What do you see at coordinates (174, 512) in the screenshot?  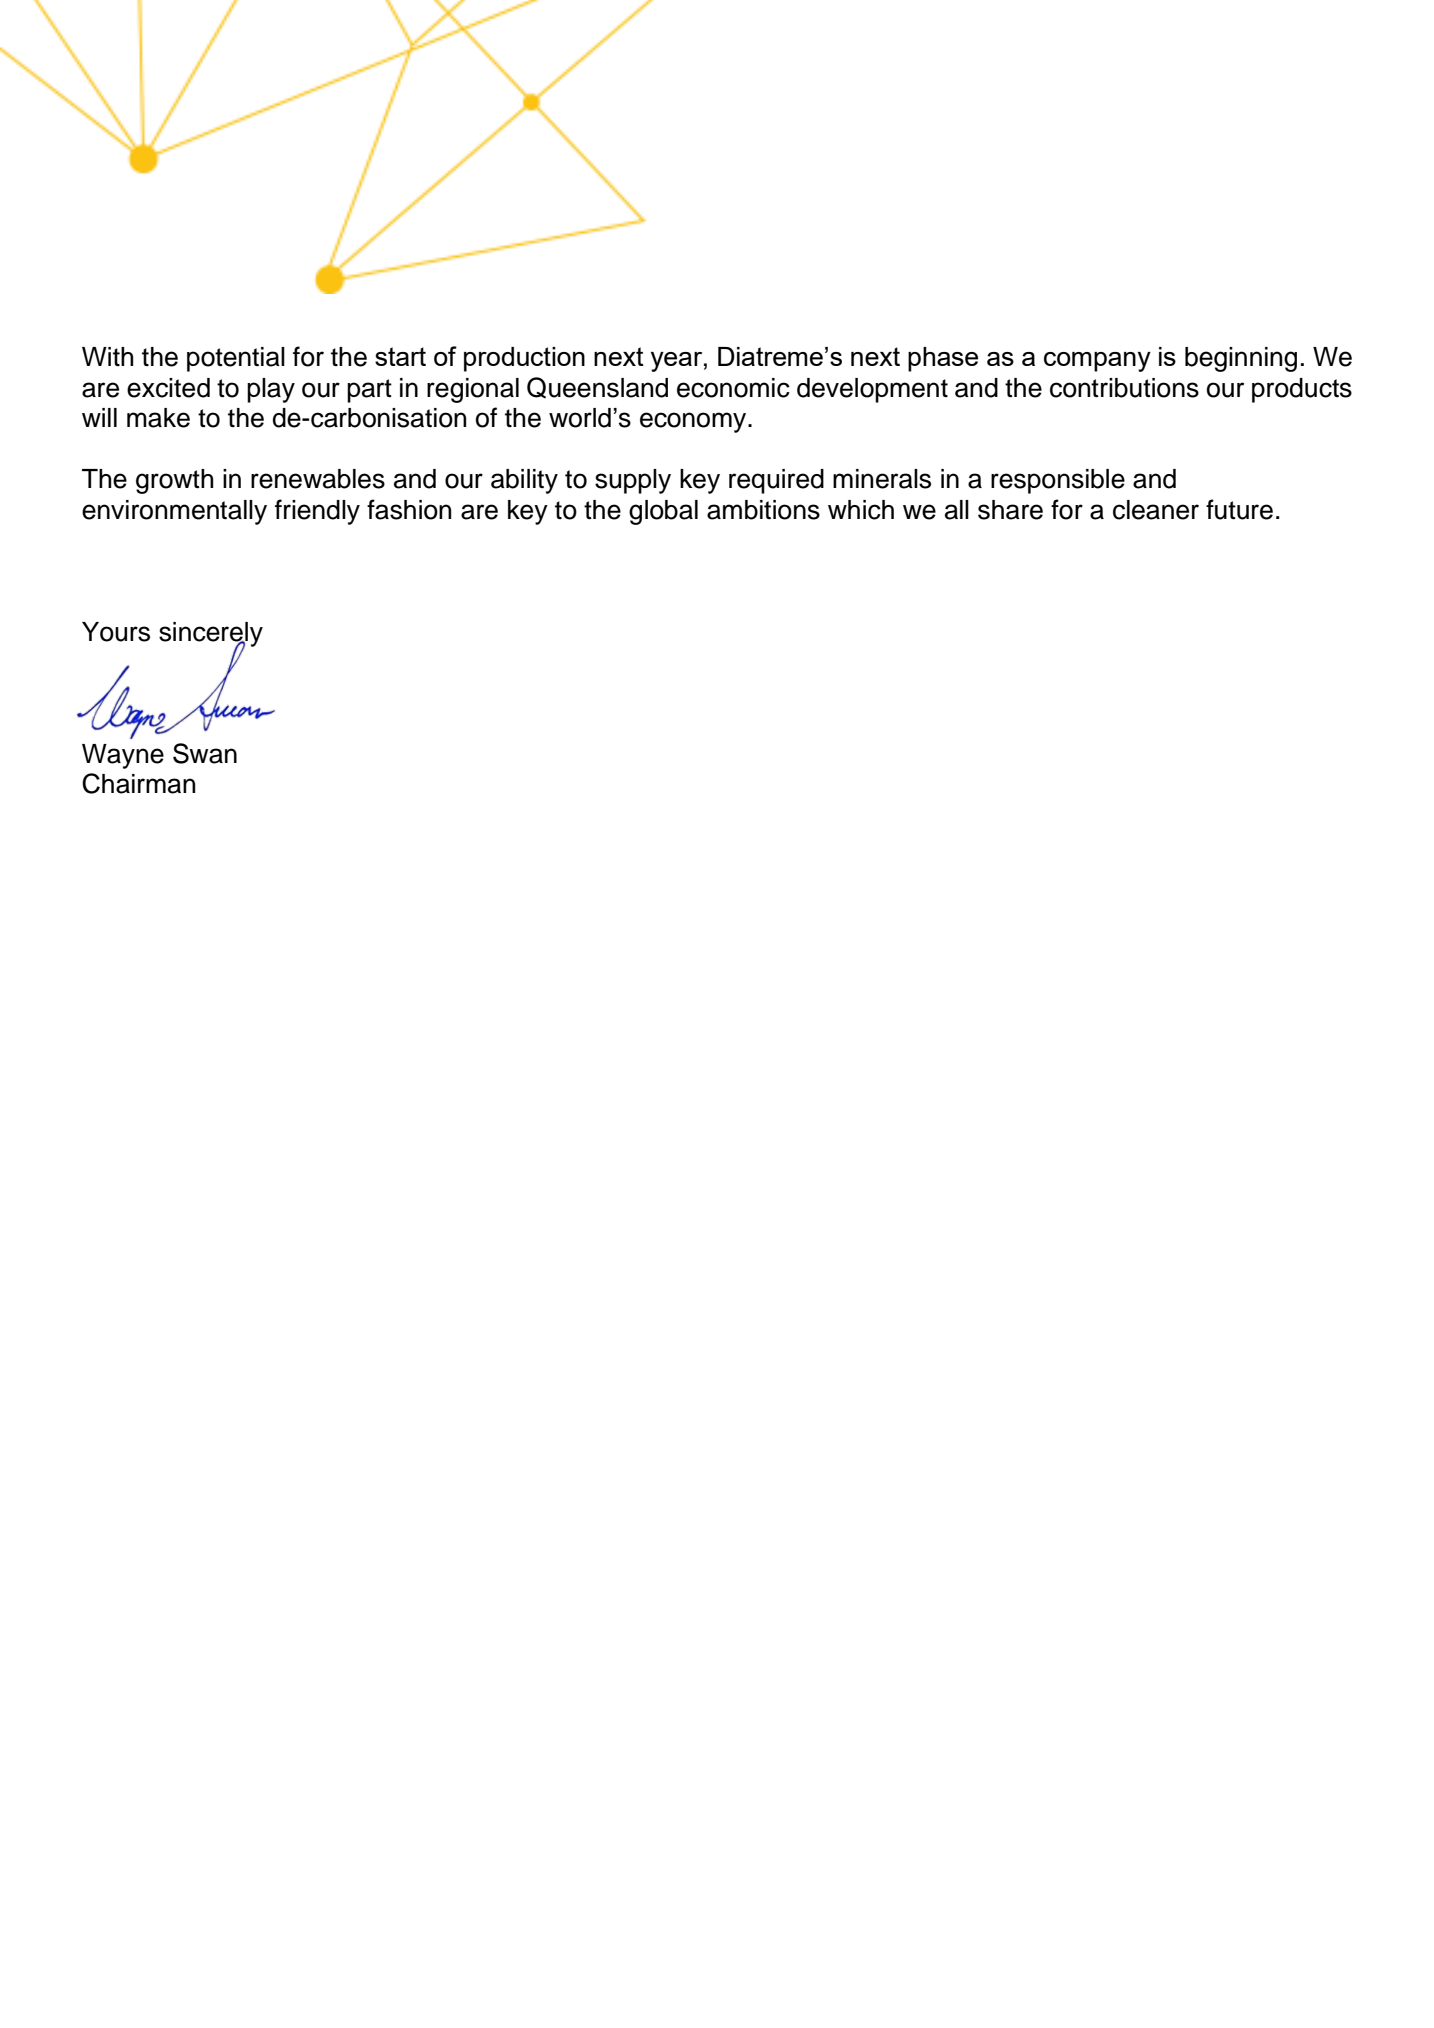 I see `environmentally` at bounding box center [174, 512].
